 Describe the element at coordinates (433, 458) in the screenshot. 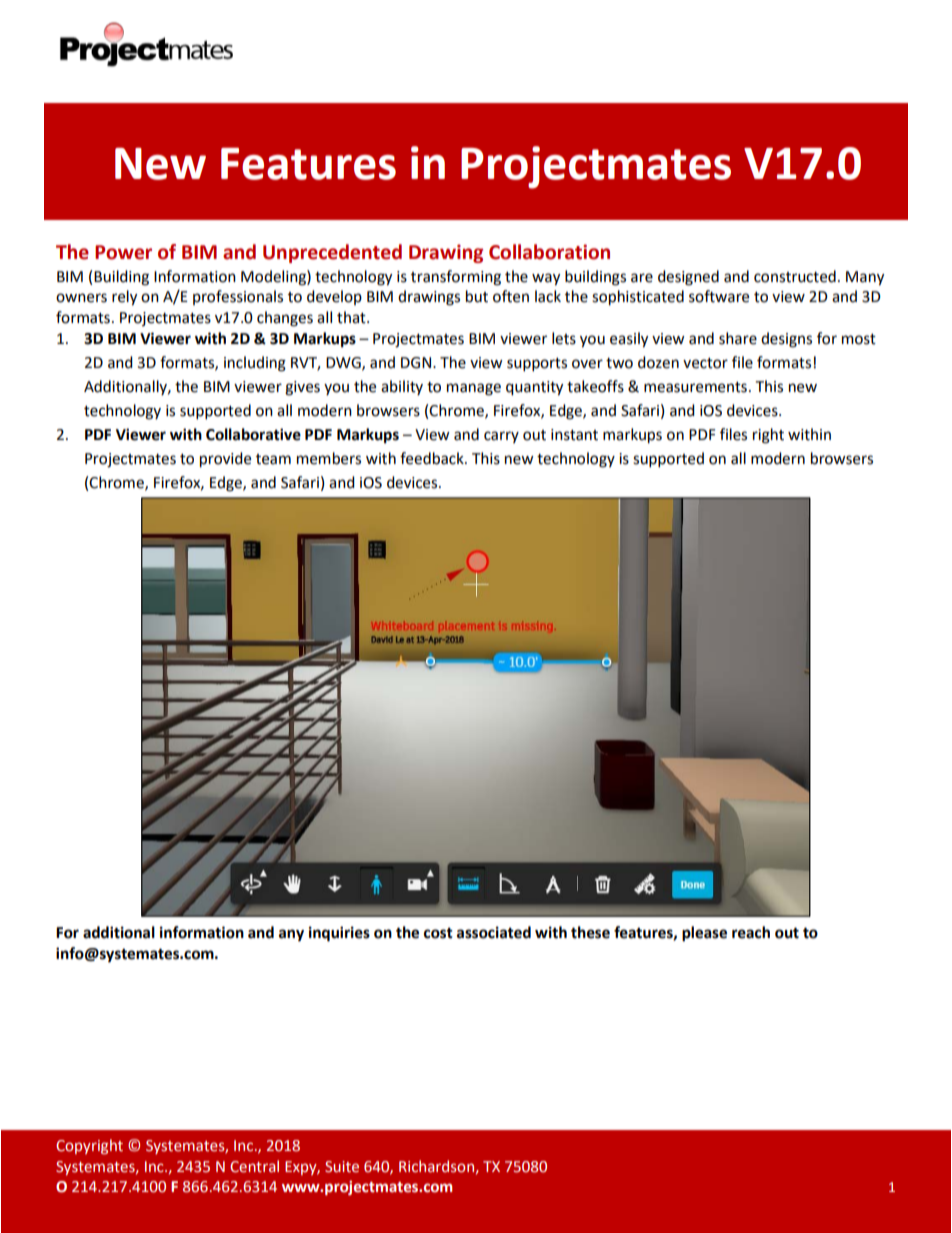

I see `feedback` at that location.
